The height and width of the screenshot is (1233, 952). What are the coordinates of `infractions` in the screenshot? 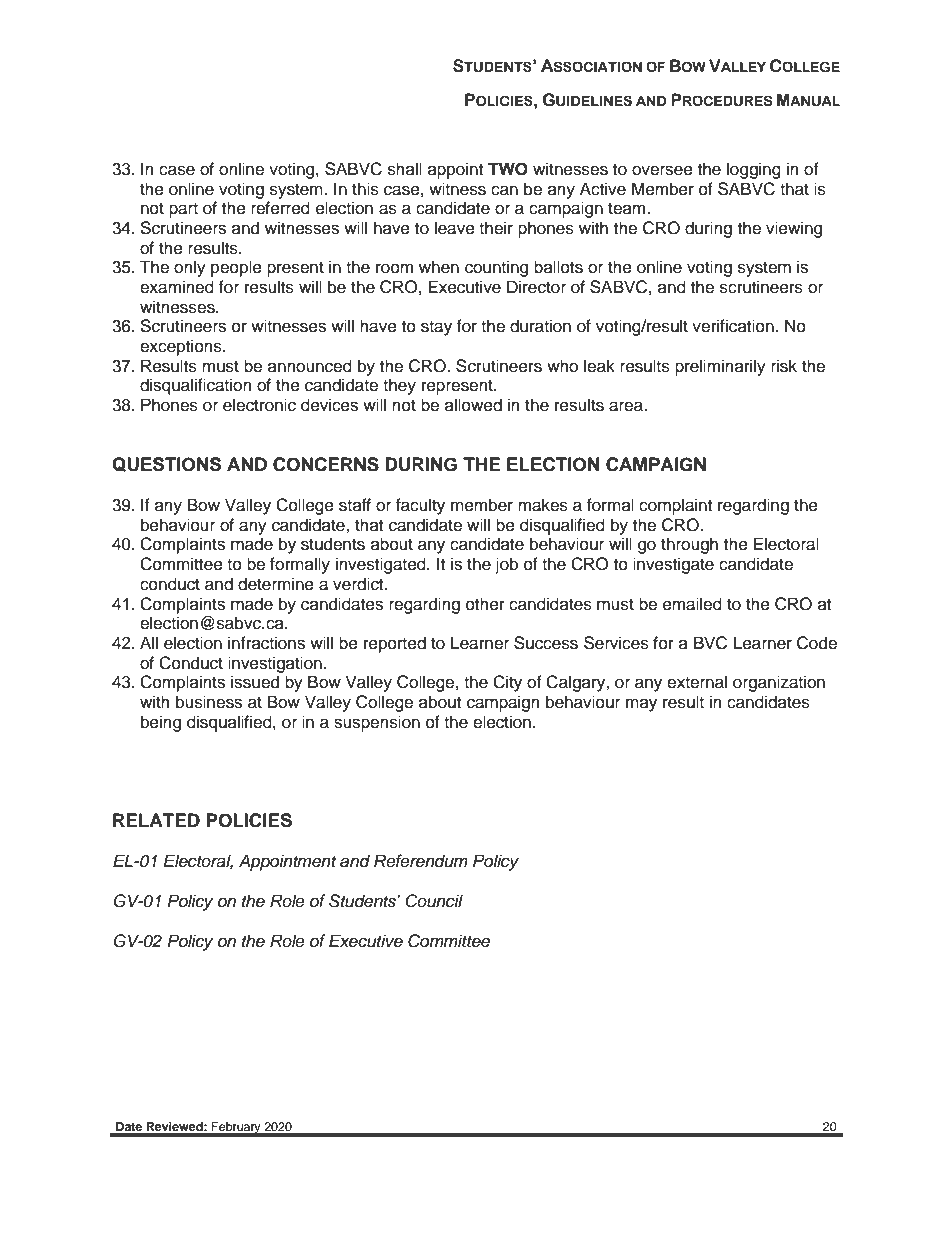 It's located at (266, 643).
